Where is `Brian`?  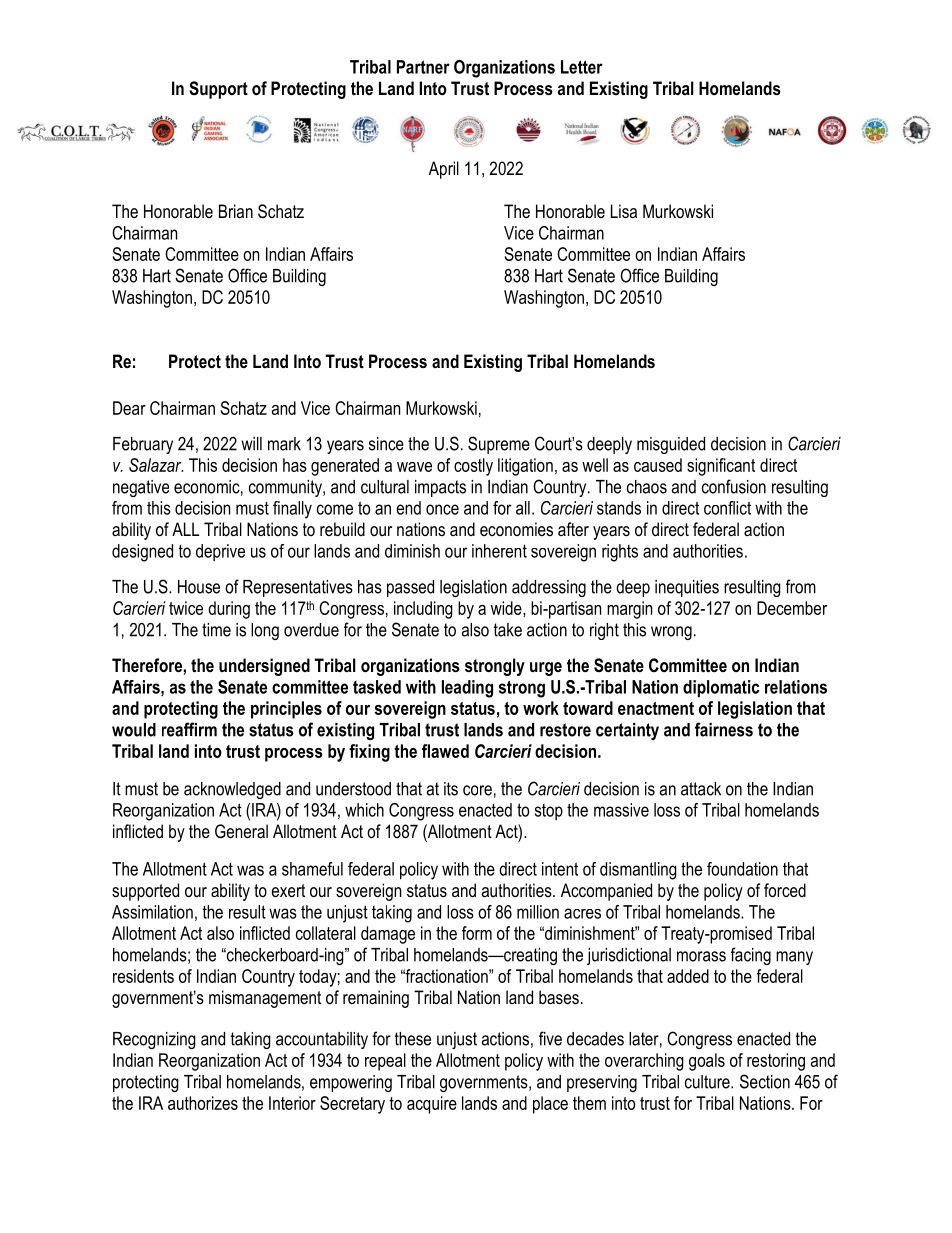
Brian is located at coordinates (236, 211).
